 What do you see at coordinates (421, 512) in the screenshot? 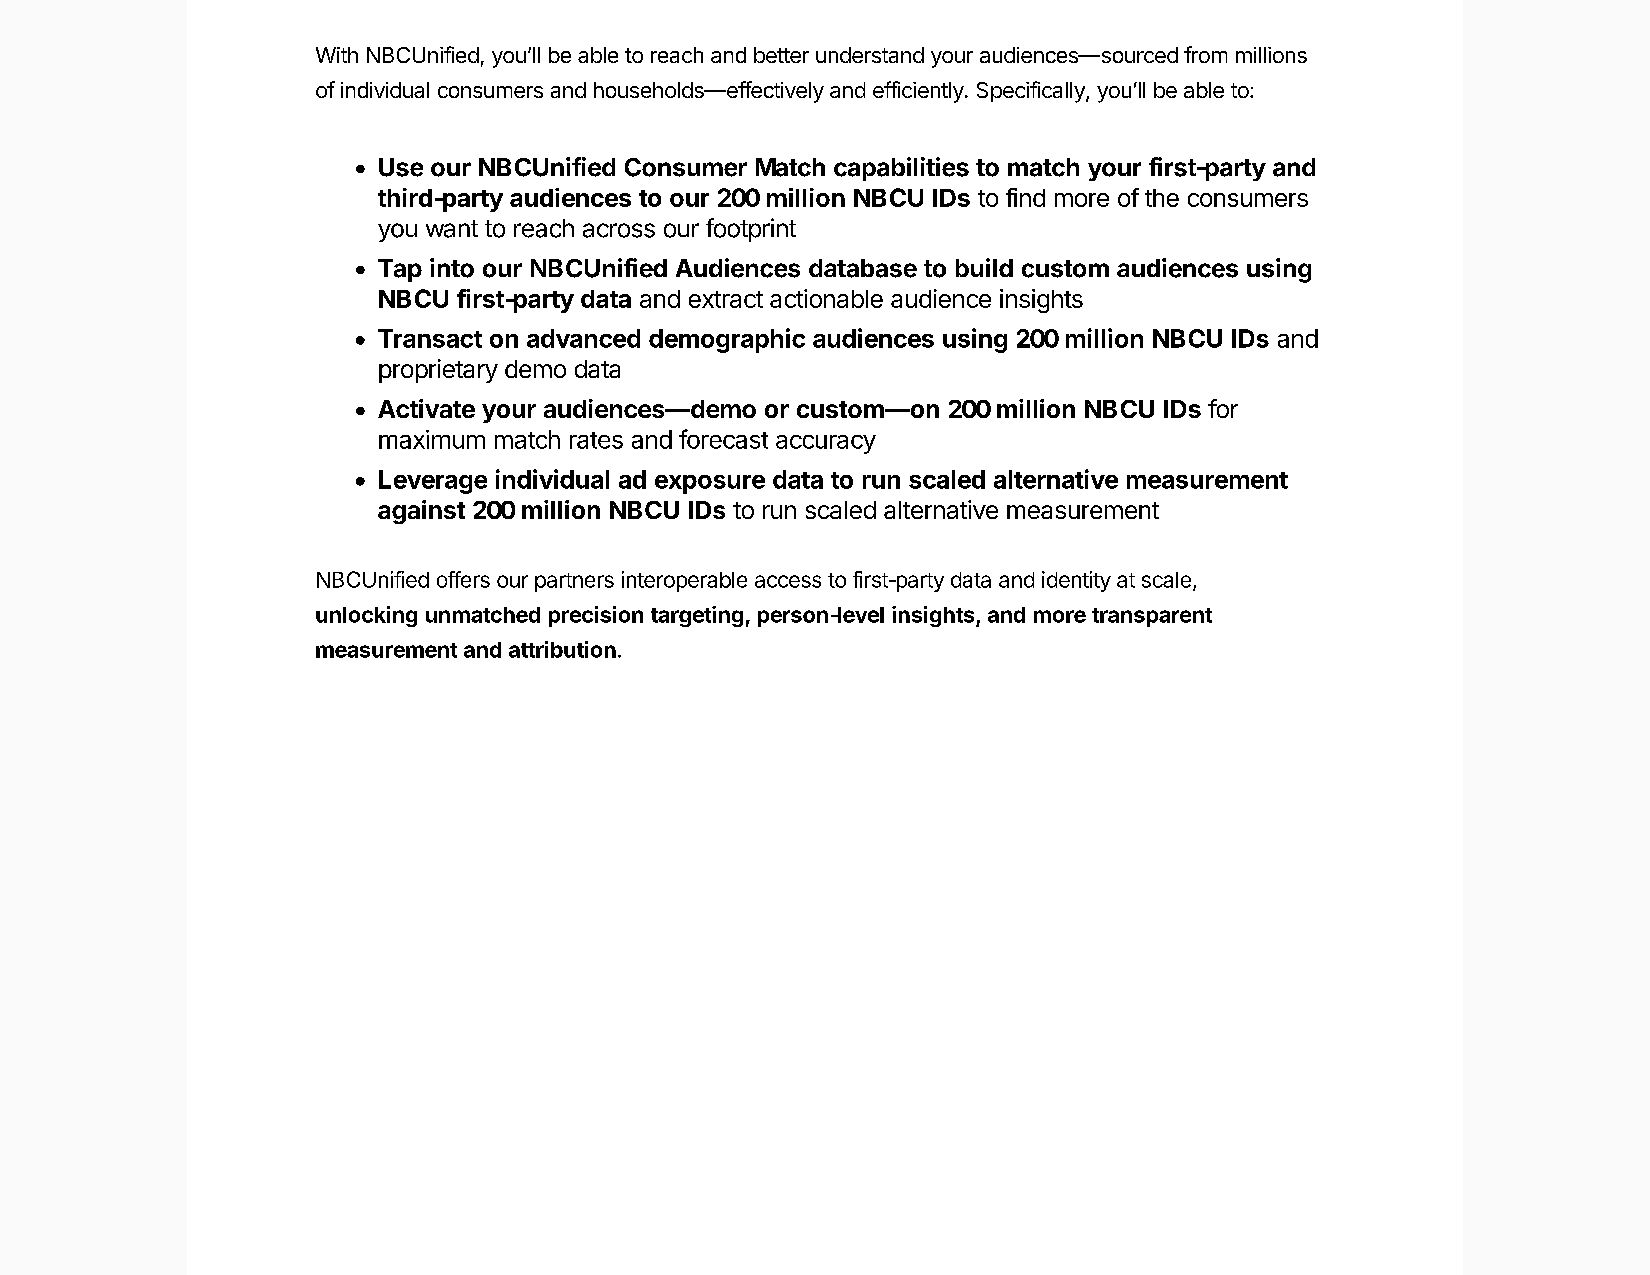
I see `against` at bounding box center [421, 512].
